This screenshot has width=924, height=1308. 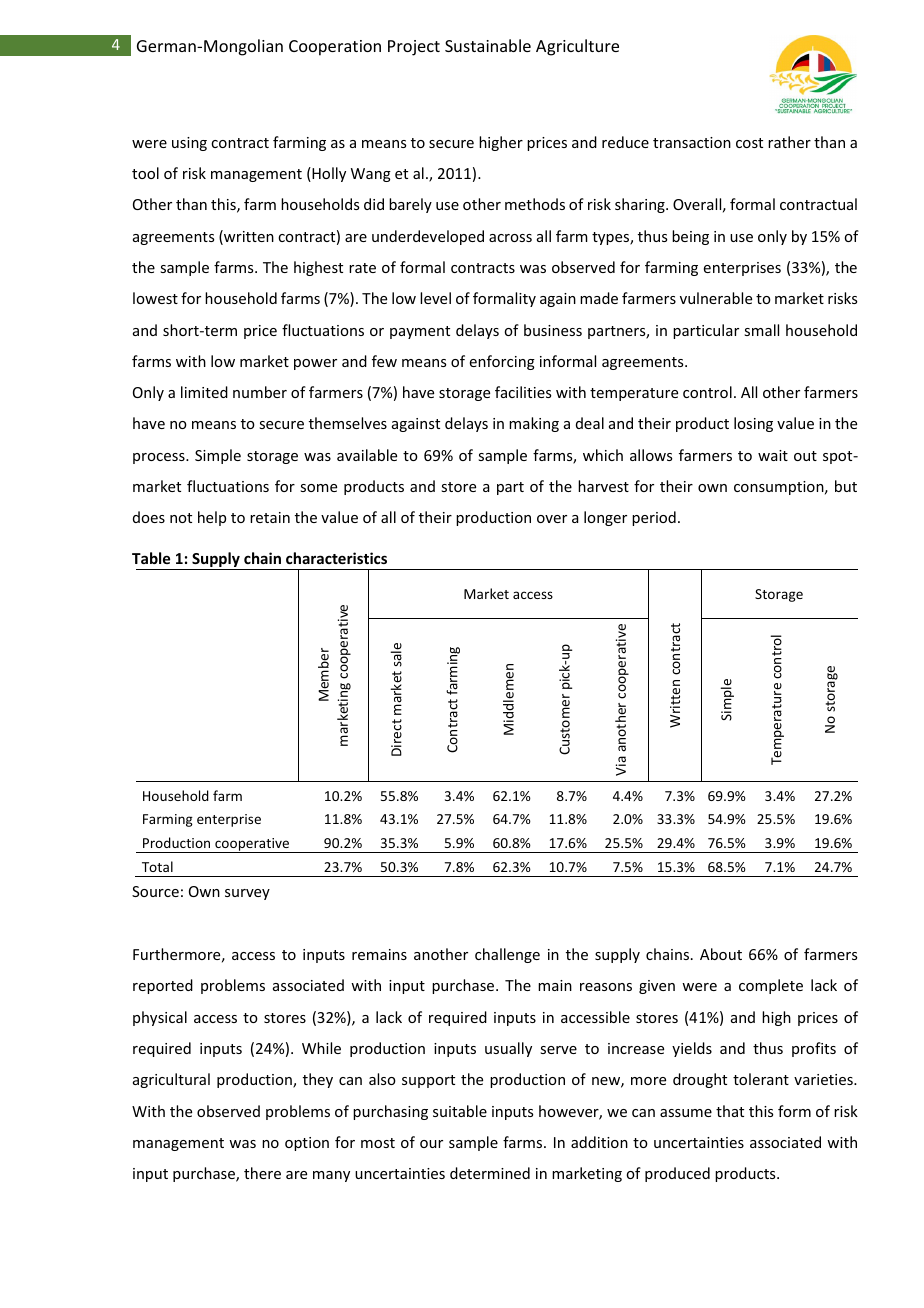 What do you see at coordinates (507, 955) in the screenshot?
I see `challenge` at bounding box center [507, 955].
